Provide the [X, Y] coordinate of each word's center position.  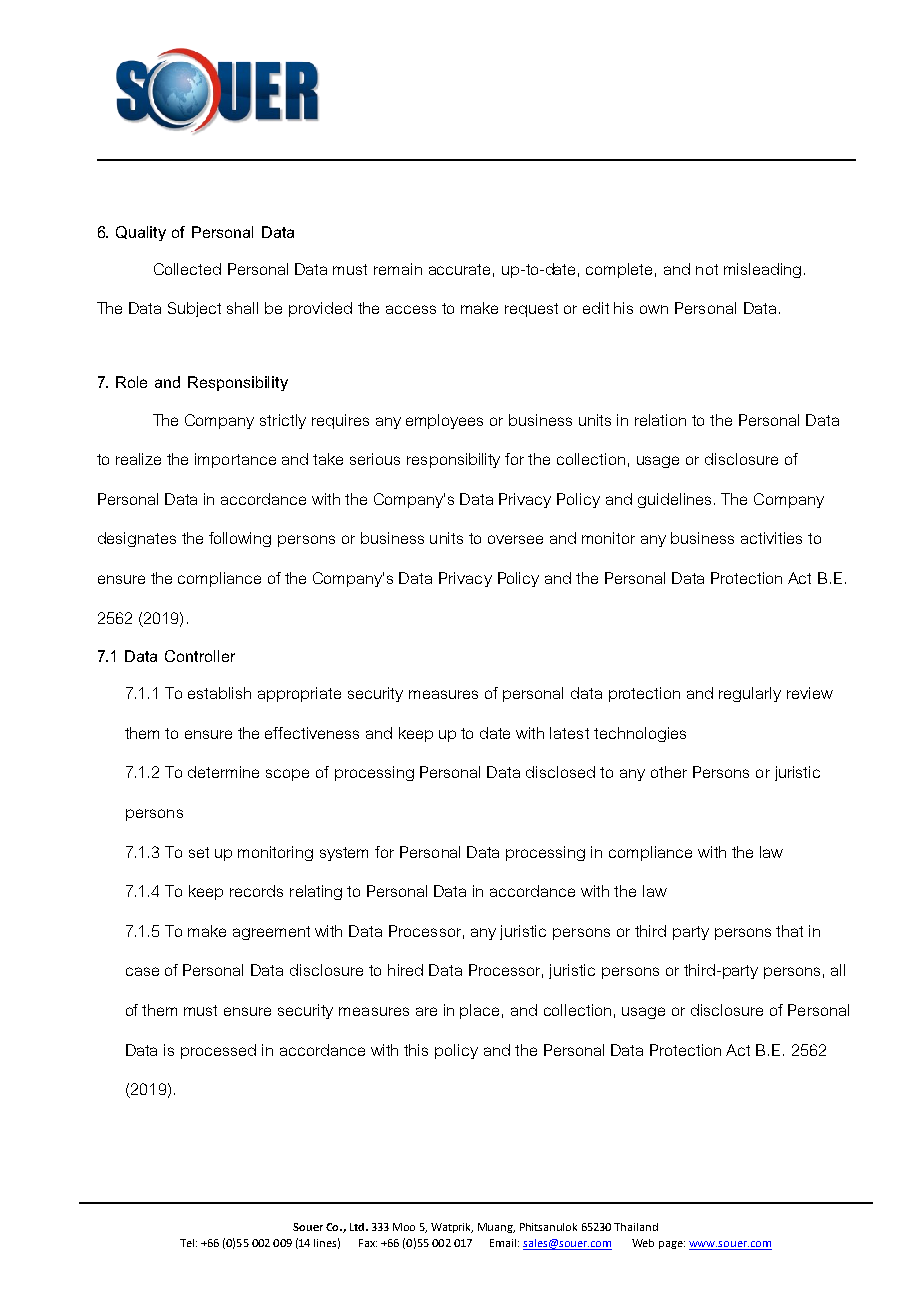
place [479, 1011]
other [669, 772]
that [789, 931]
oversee [515, 539]
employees [444, 421]
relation [660, 420]
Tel [187, 1243]
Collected [187, 269]
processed [218, 1051]
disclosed [560, 772]
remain [398, 269]
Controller [200, 656]
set [199, 852]
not [707, 269]
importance [235, 460]
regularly [750, 694]
